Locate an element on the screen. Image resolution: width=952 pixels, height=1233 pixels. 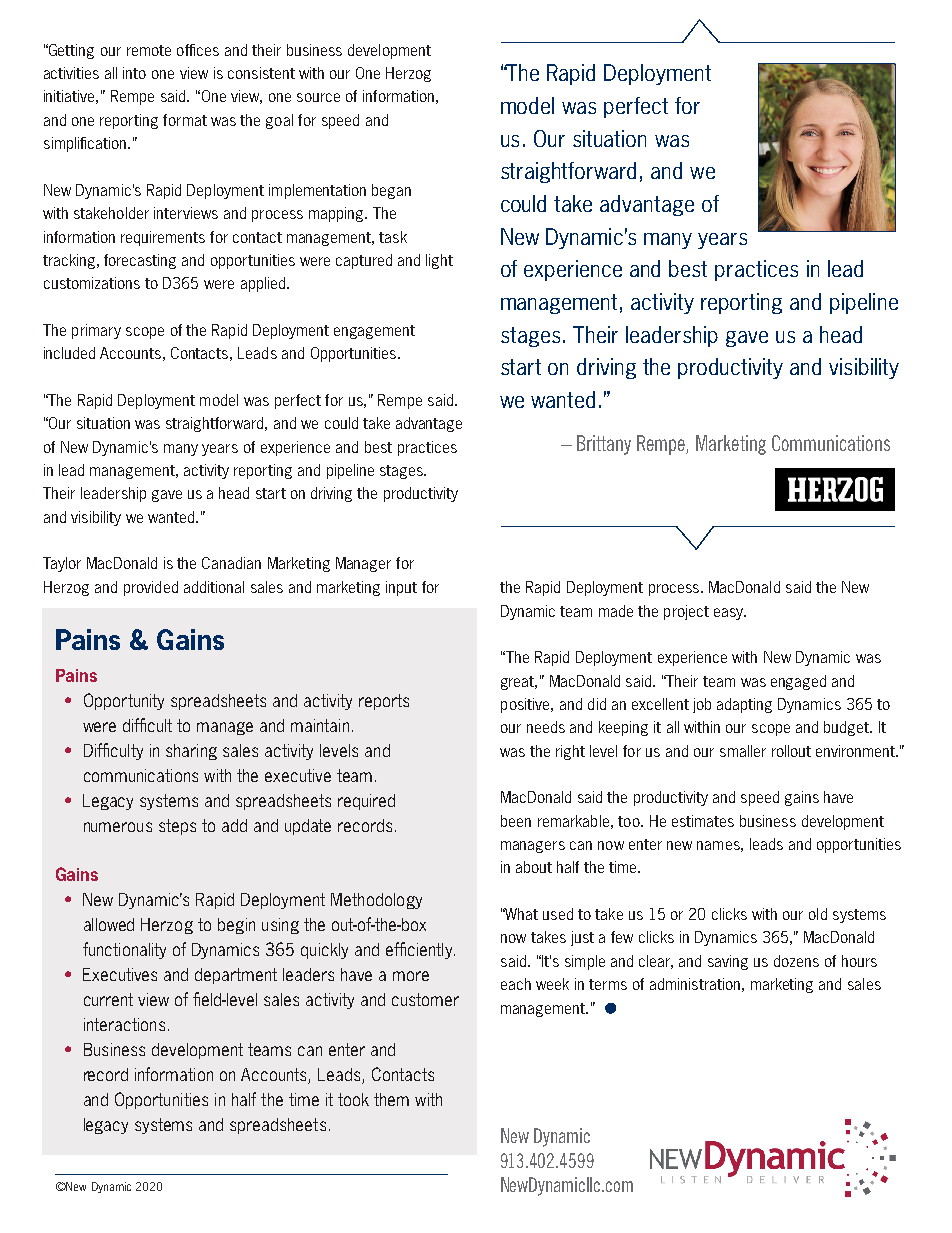
smaller is located at coordinates (743, 751).
